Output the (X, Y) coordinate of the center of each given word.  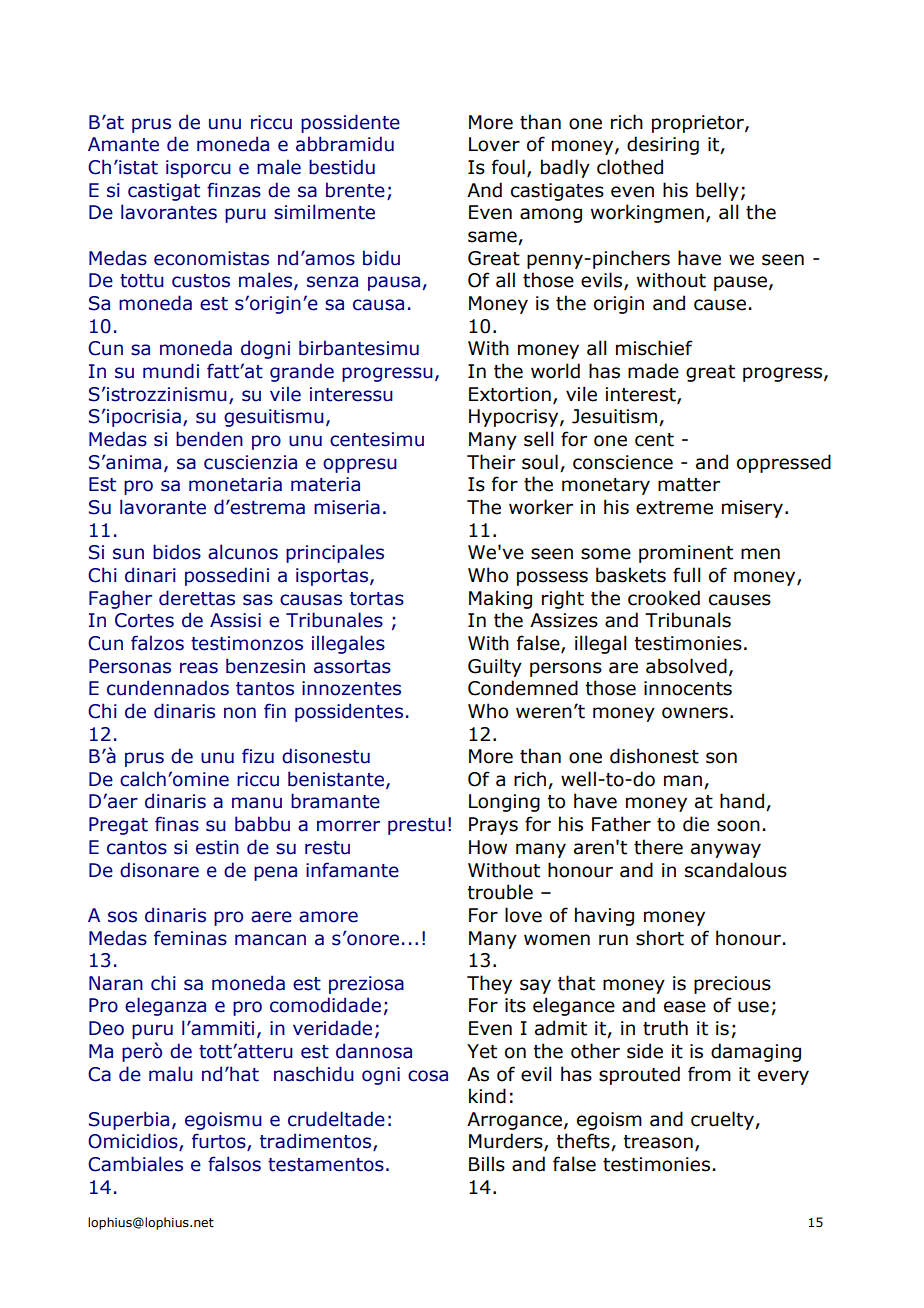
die (696, 824)
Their (491, 462)
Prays (493, 826)
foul (508, 167)
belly (717, 191)
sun (128, 554)
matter (689, 485)
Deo (106, 1028)
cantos (137, 848)
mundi (171, 371)
